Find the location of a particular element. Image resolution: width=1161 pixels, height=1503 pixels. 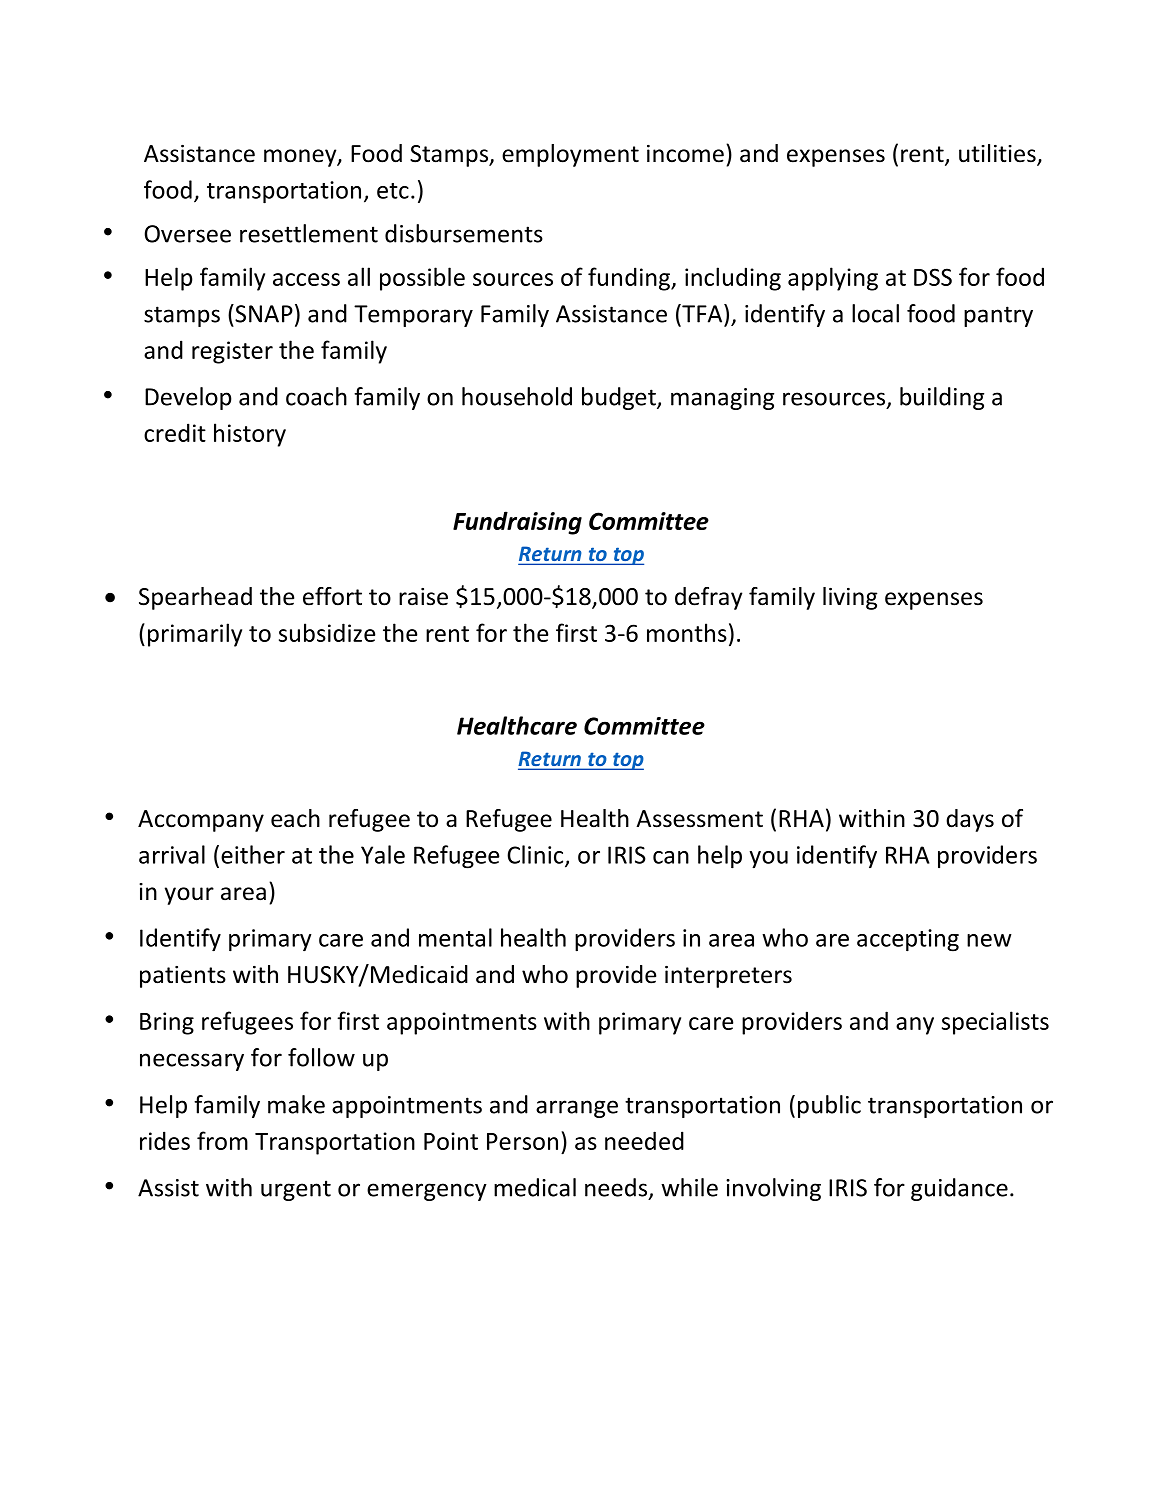

living is located at coordinates (850, 598).
